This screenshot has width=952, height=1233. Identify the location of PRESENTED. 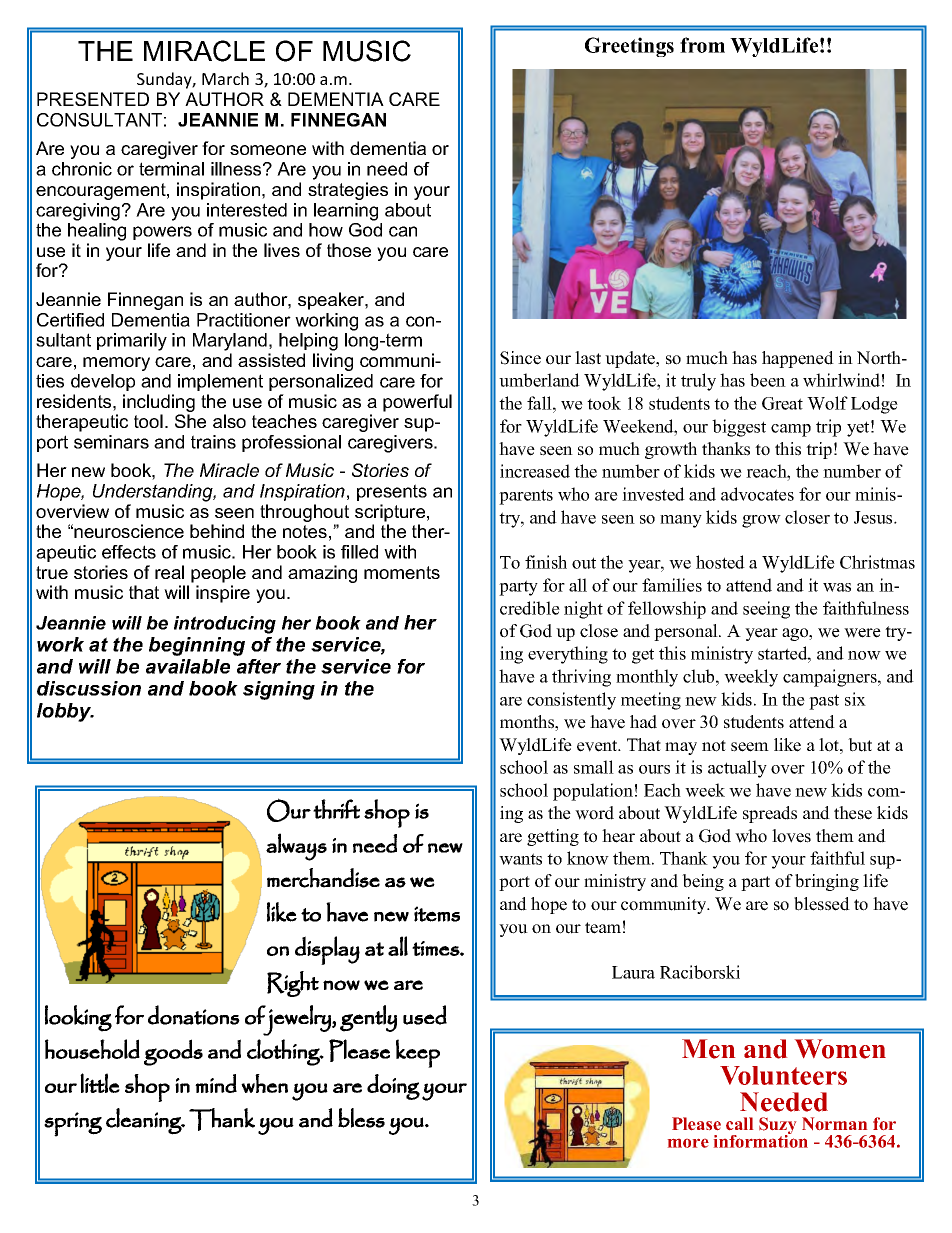
(93, 99).
